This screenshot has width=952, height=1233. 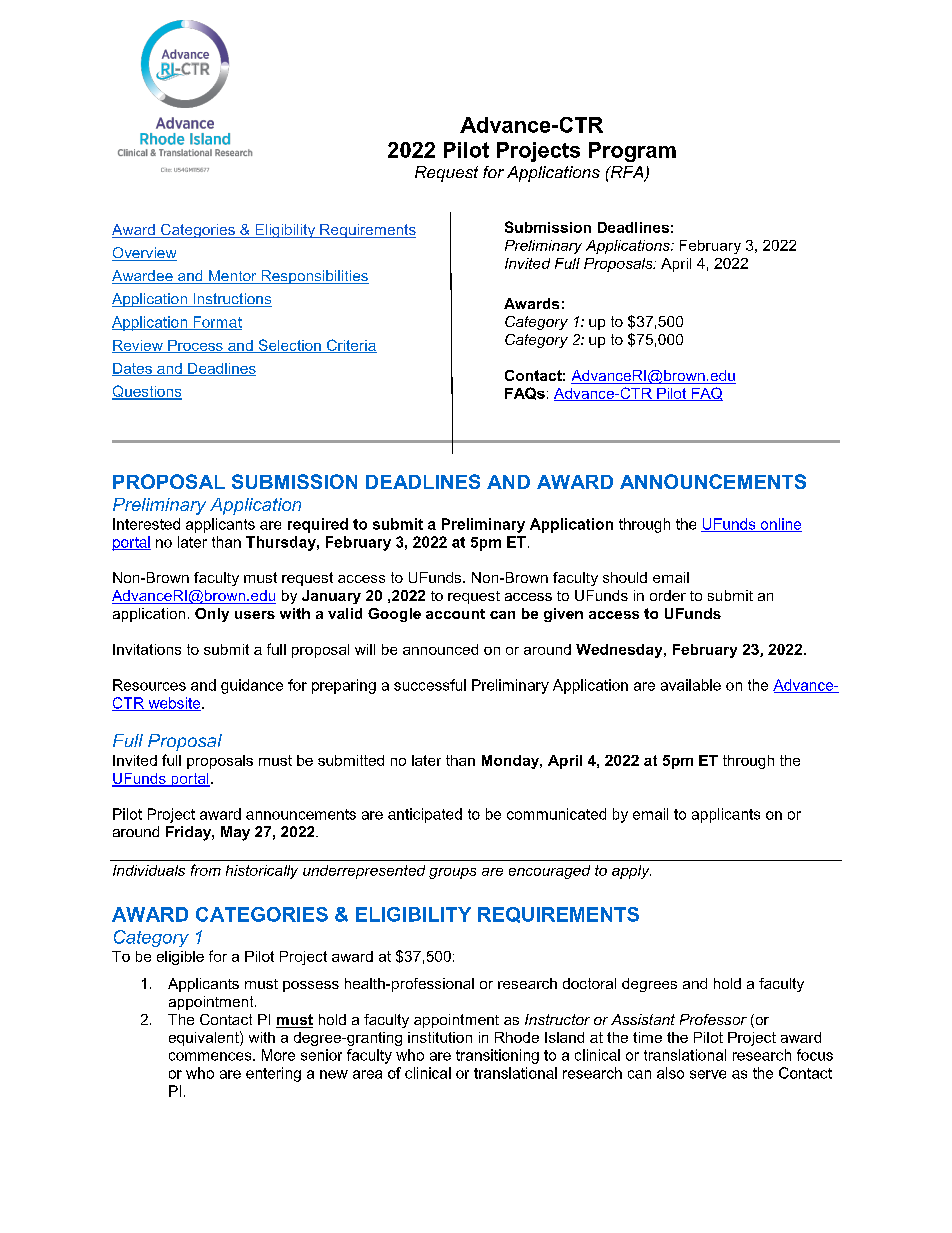 I want to click on Overview, so click(x=144, y=254).
